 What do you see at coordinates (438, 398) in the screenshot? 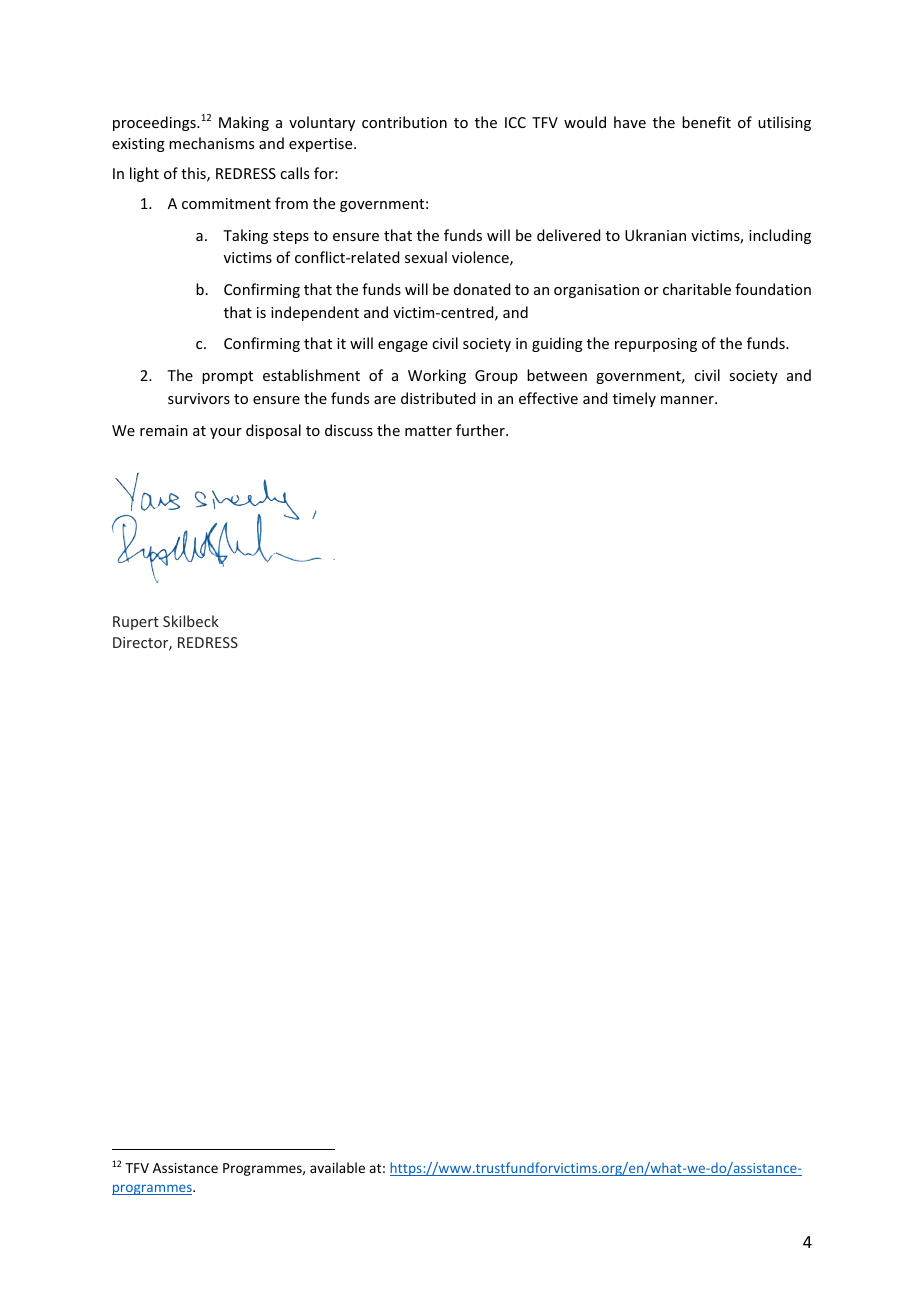
I see `distributed` at bounding box center [438, 398].
